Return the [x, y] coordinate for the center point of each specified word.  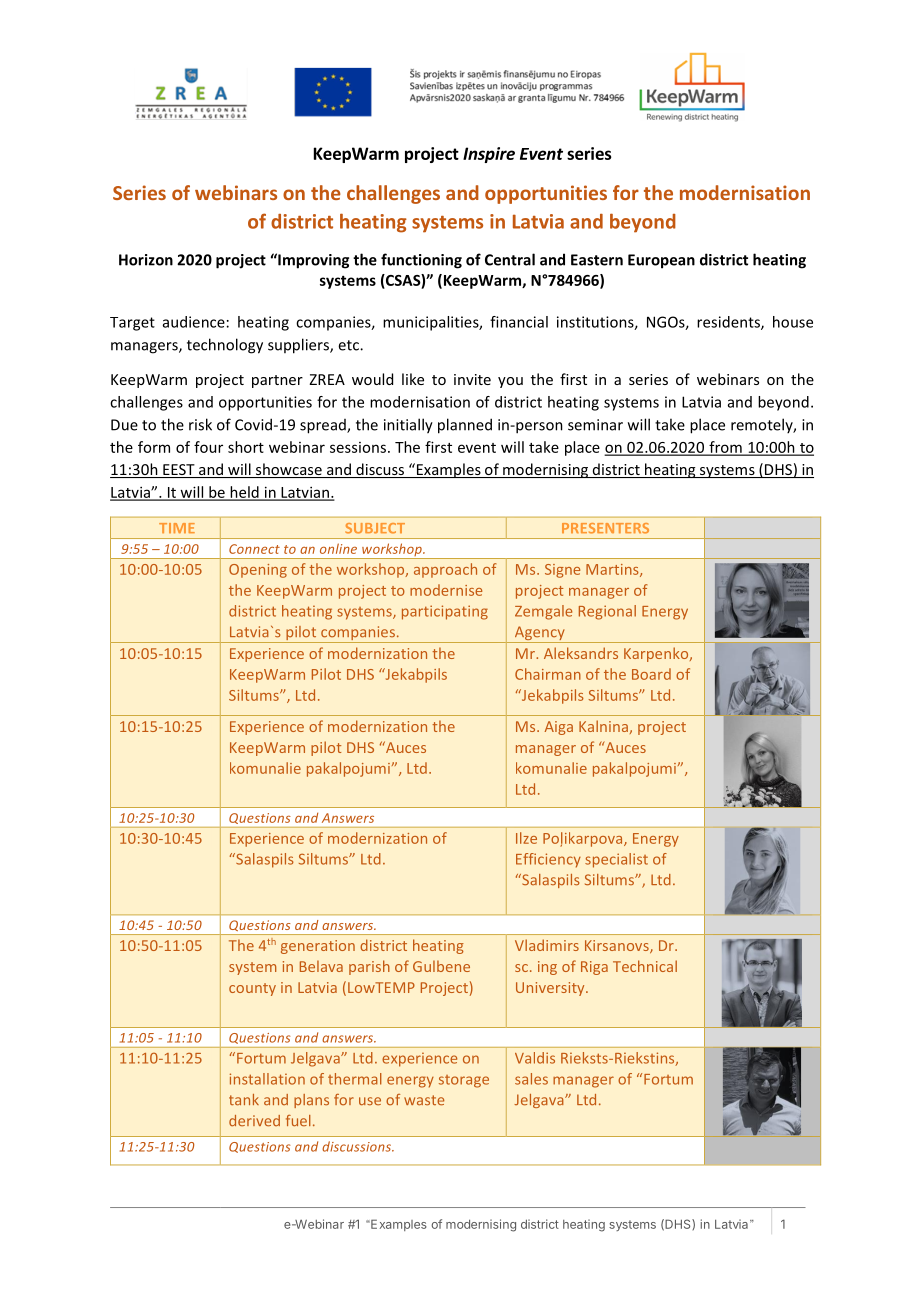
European [661, 261]
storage [464, 1081]
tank [244, 1100]
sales [531, 1079]
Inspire [489, 155]
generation [318, 947]
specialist [616, 860]
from [725, 448]
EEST [179, 471]
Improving [312, 261]
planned [465, 426]
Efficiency [548, 860]
